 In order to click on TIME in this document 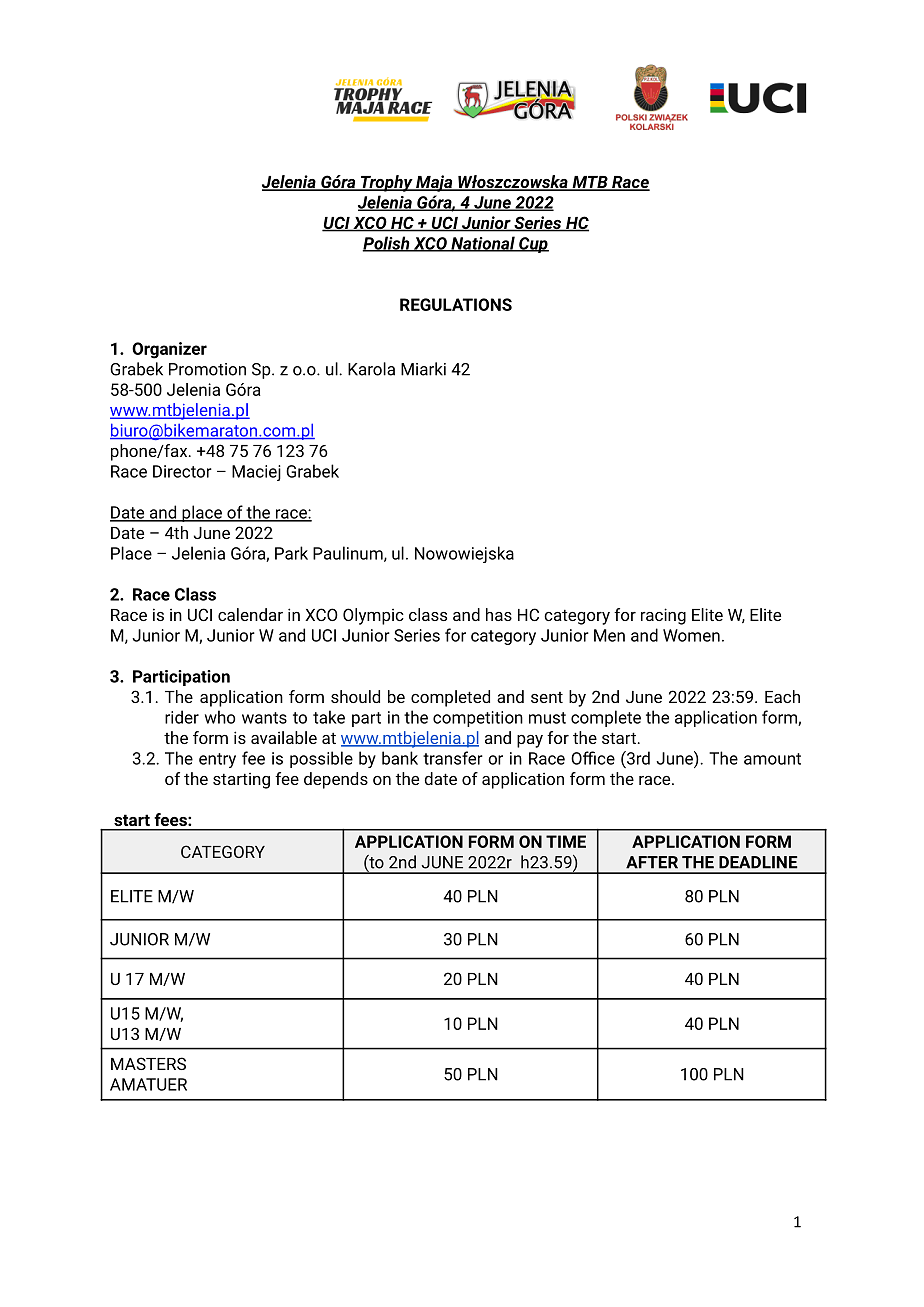, I will do `click(566, 841)`.
